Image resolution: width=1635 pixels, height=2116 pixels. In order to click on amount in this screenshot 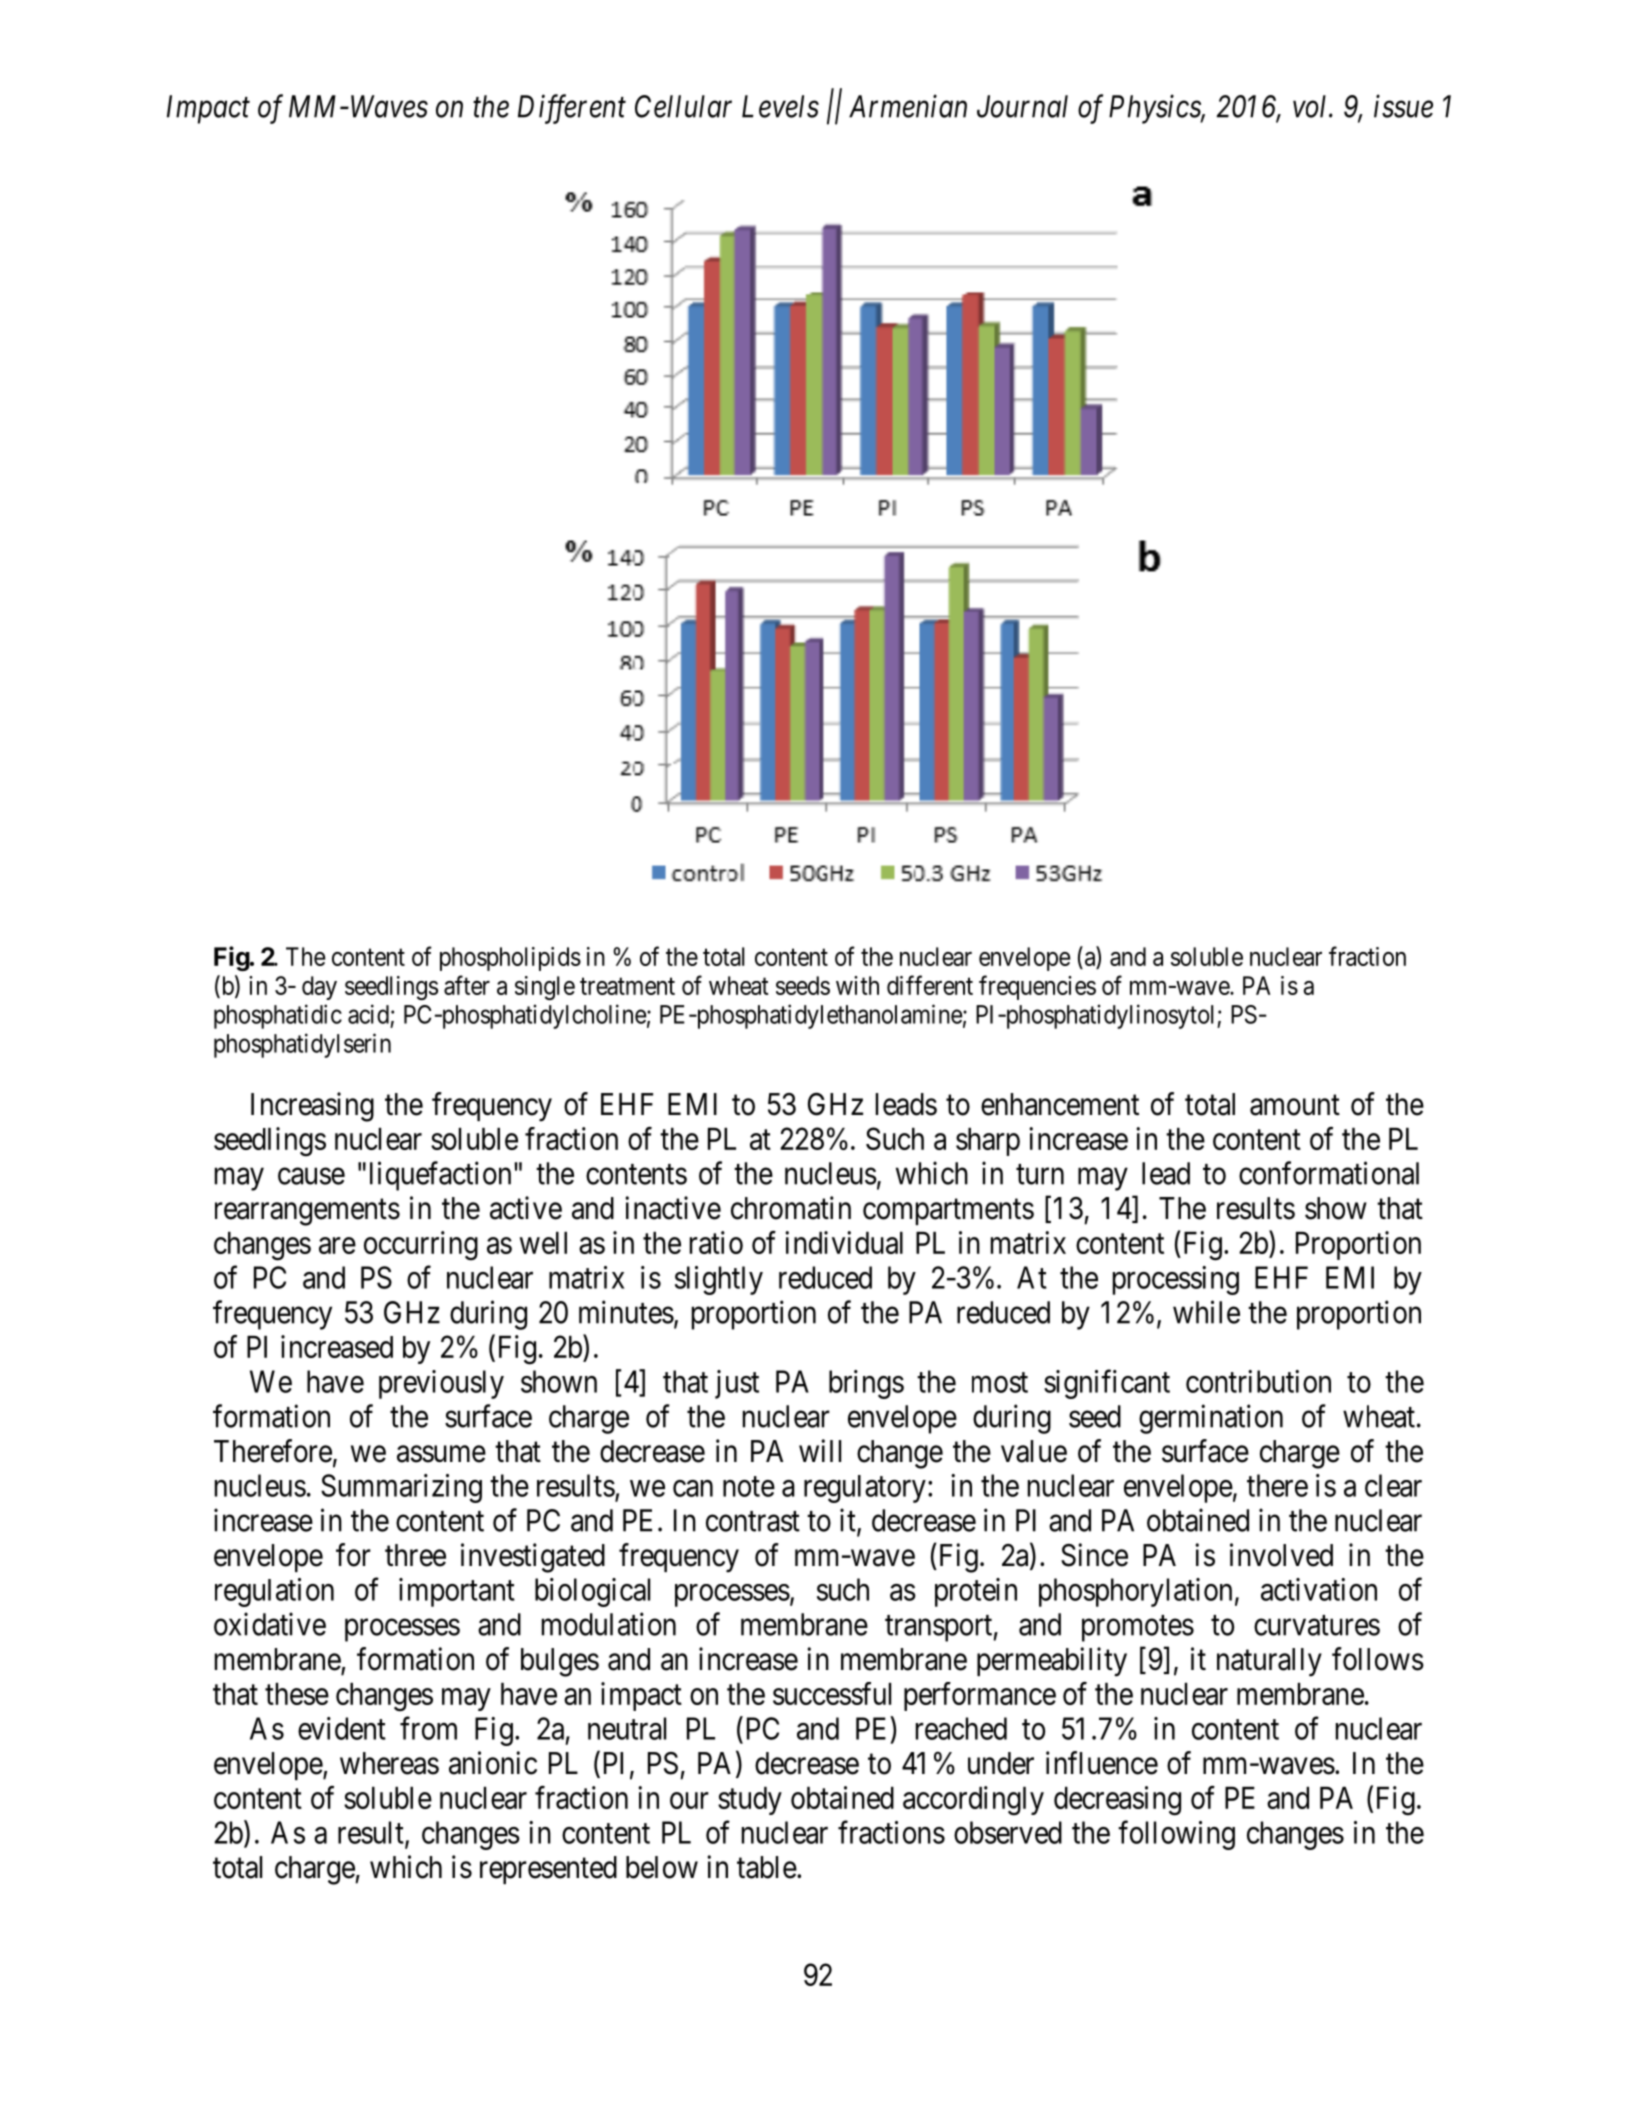, I will do `click(1295, 1105)`.
